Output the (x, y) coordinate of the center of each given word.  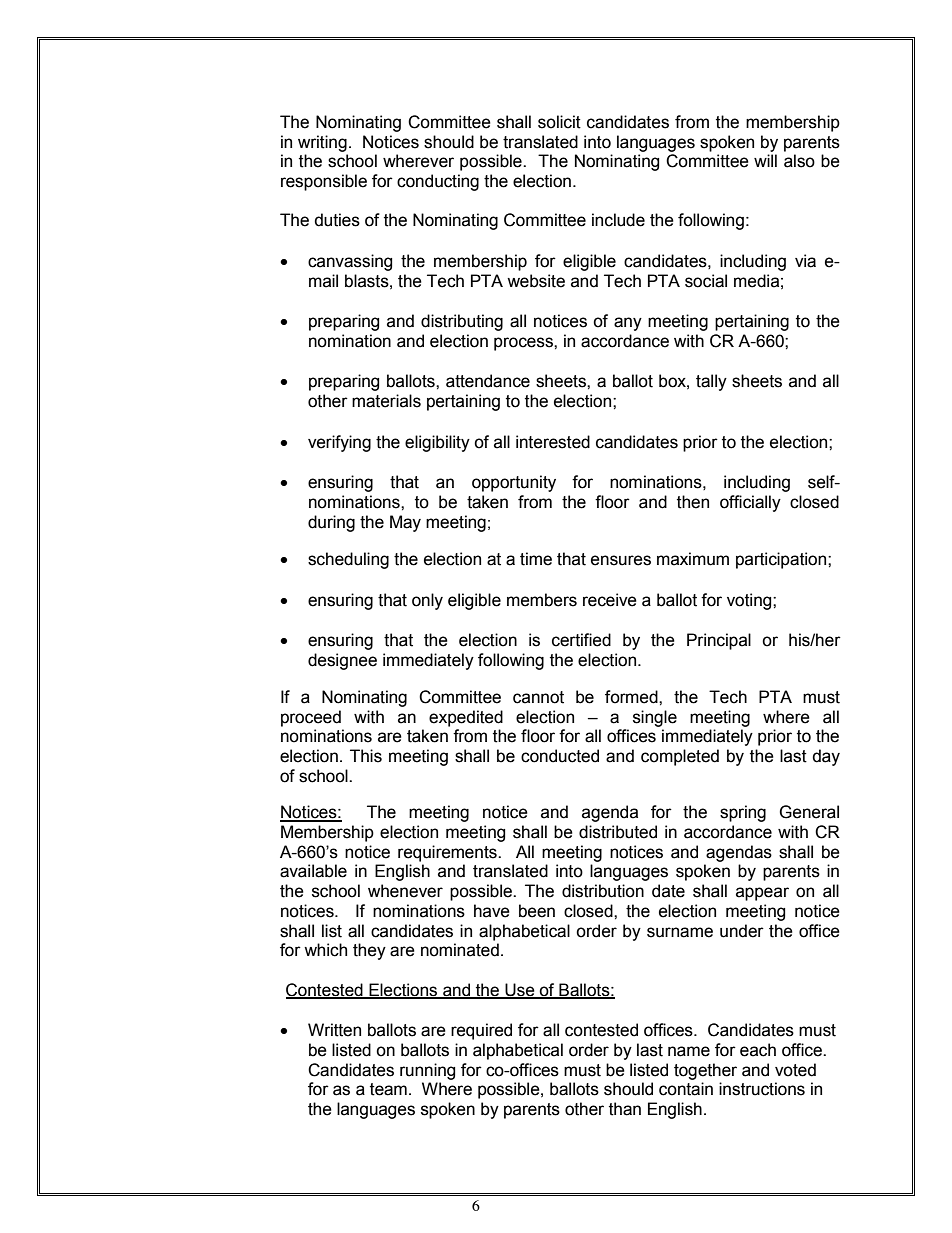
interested (553, 442)
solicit (559, 122)
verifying (339, 443)
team (388, 1089)
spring (743, 813)
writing (322, 143)
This (366, 756)
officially (750, 503)
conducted (560, 756)
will (765, 160)
